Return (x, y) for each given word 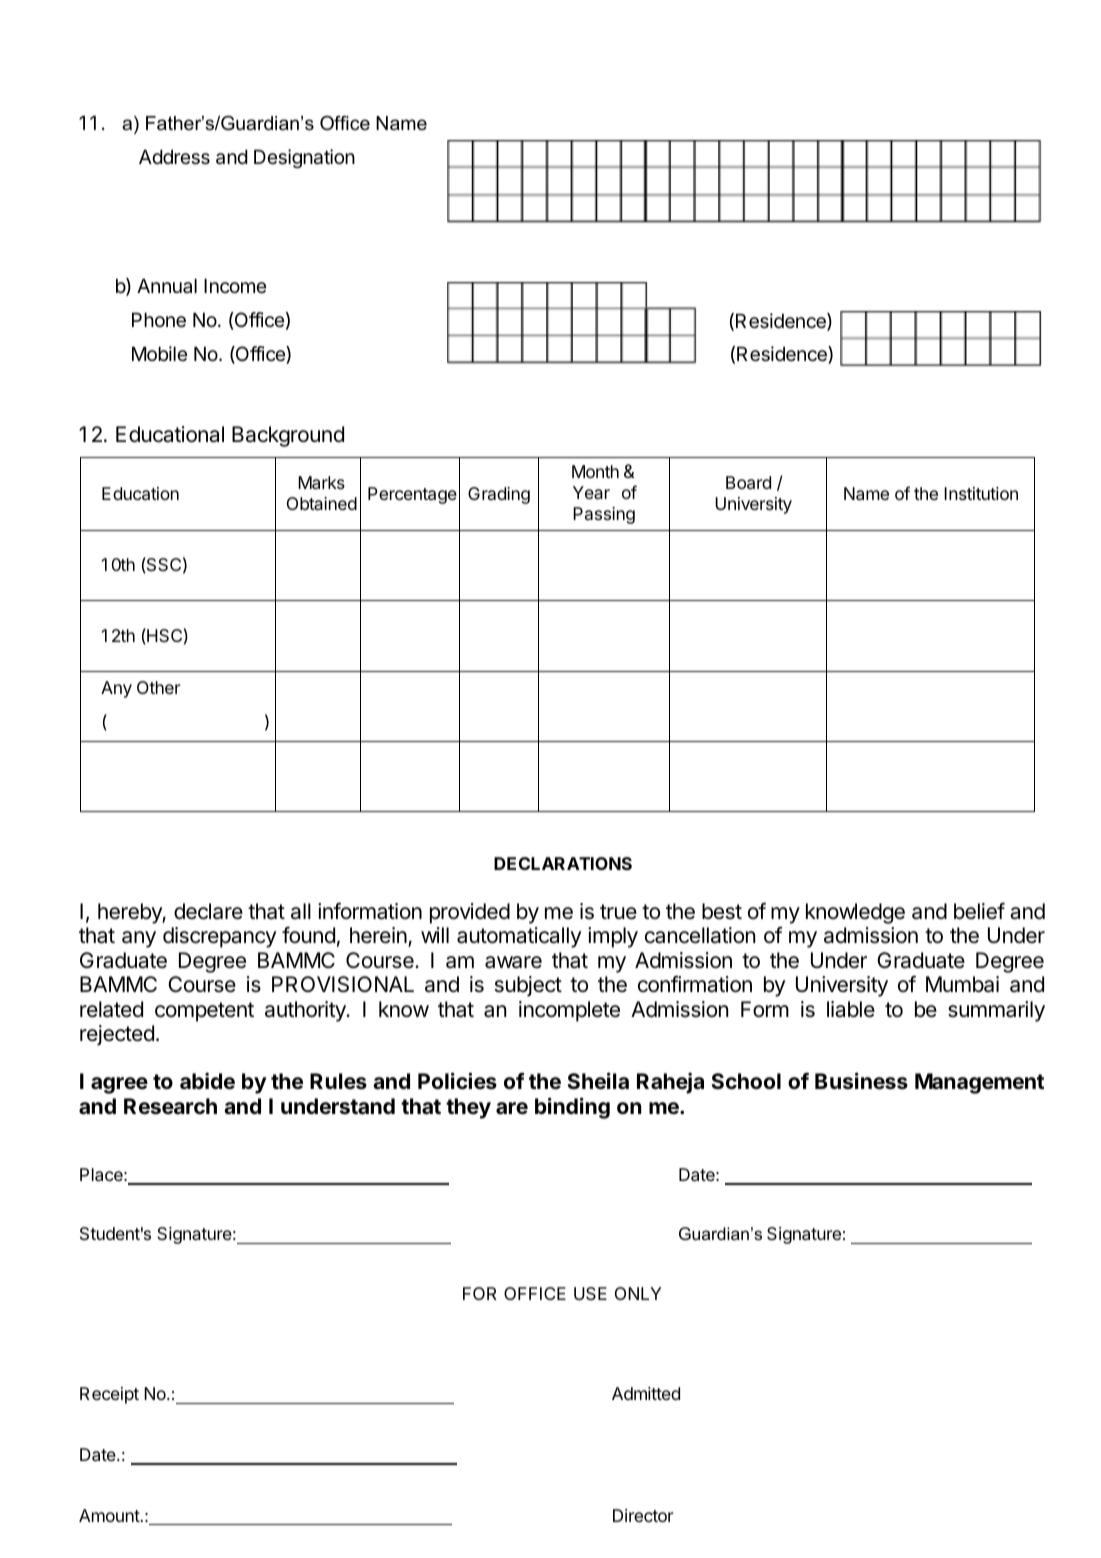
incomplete (569, 1011)
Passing (604, 515)
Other (158, 687)
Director (643, 1515)
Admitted (646, 1393)
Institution (981, 493)
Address (174, 157)
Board (748, 483)
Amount (109, 1515)
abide (207, 1080)
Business (861, 1080)
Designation (304, 158)
